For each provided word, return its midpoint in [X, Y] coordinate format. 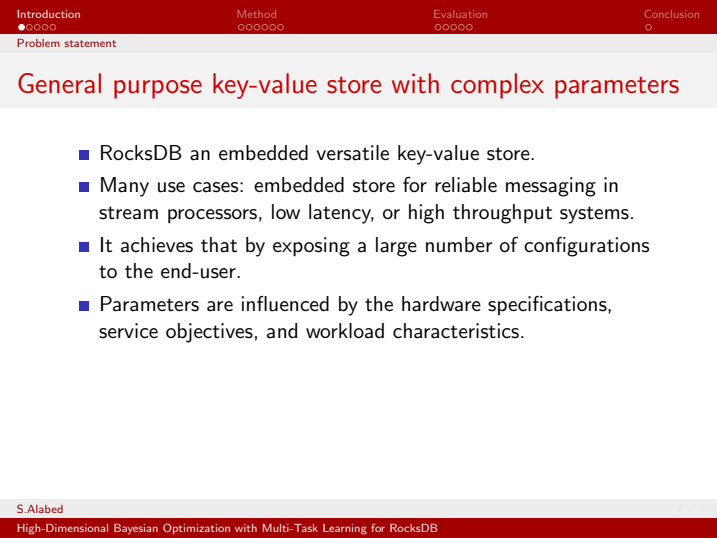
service [128, 331]
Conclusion [671, 14]
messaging [551, 187]
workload [345, 331]
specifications [548, 305]
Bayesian [136, 529]
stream [128, 213]
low [286, 211]
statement [90, 43]
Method [257, 14]
